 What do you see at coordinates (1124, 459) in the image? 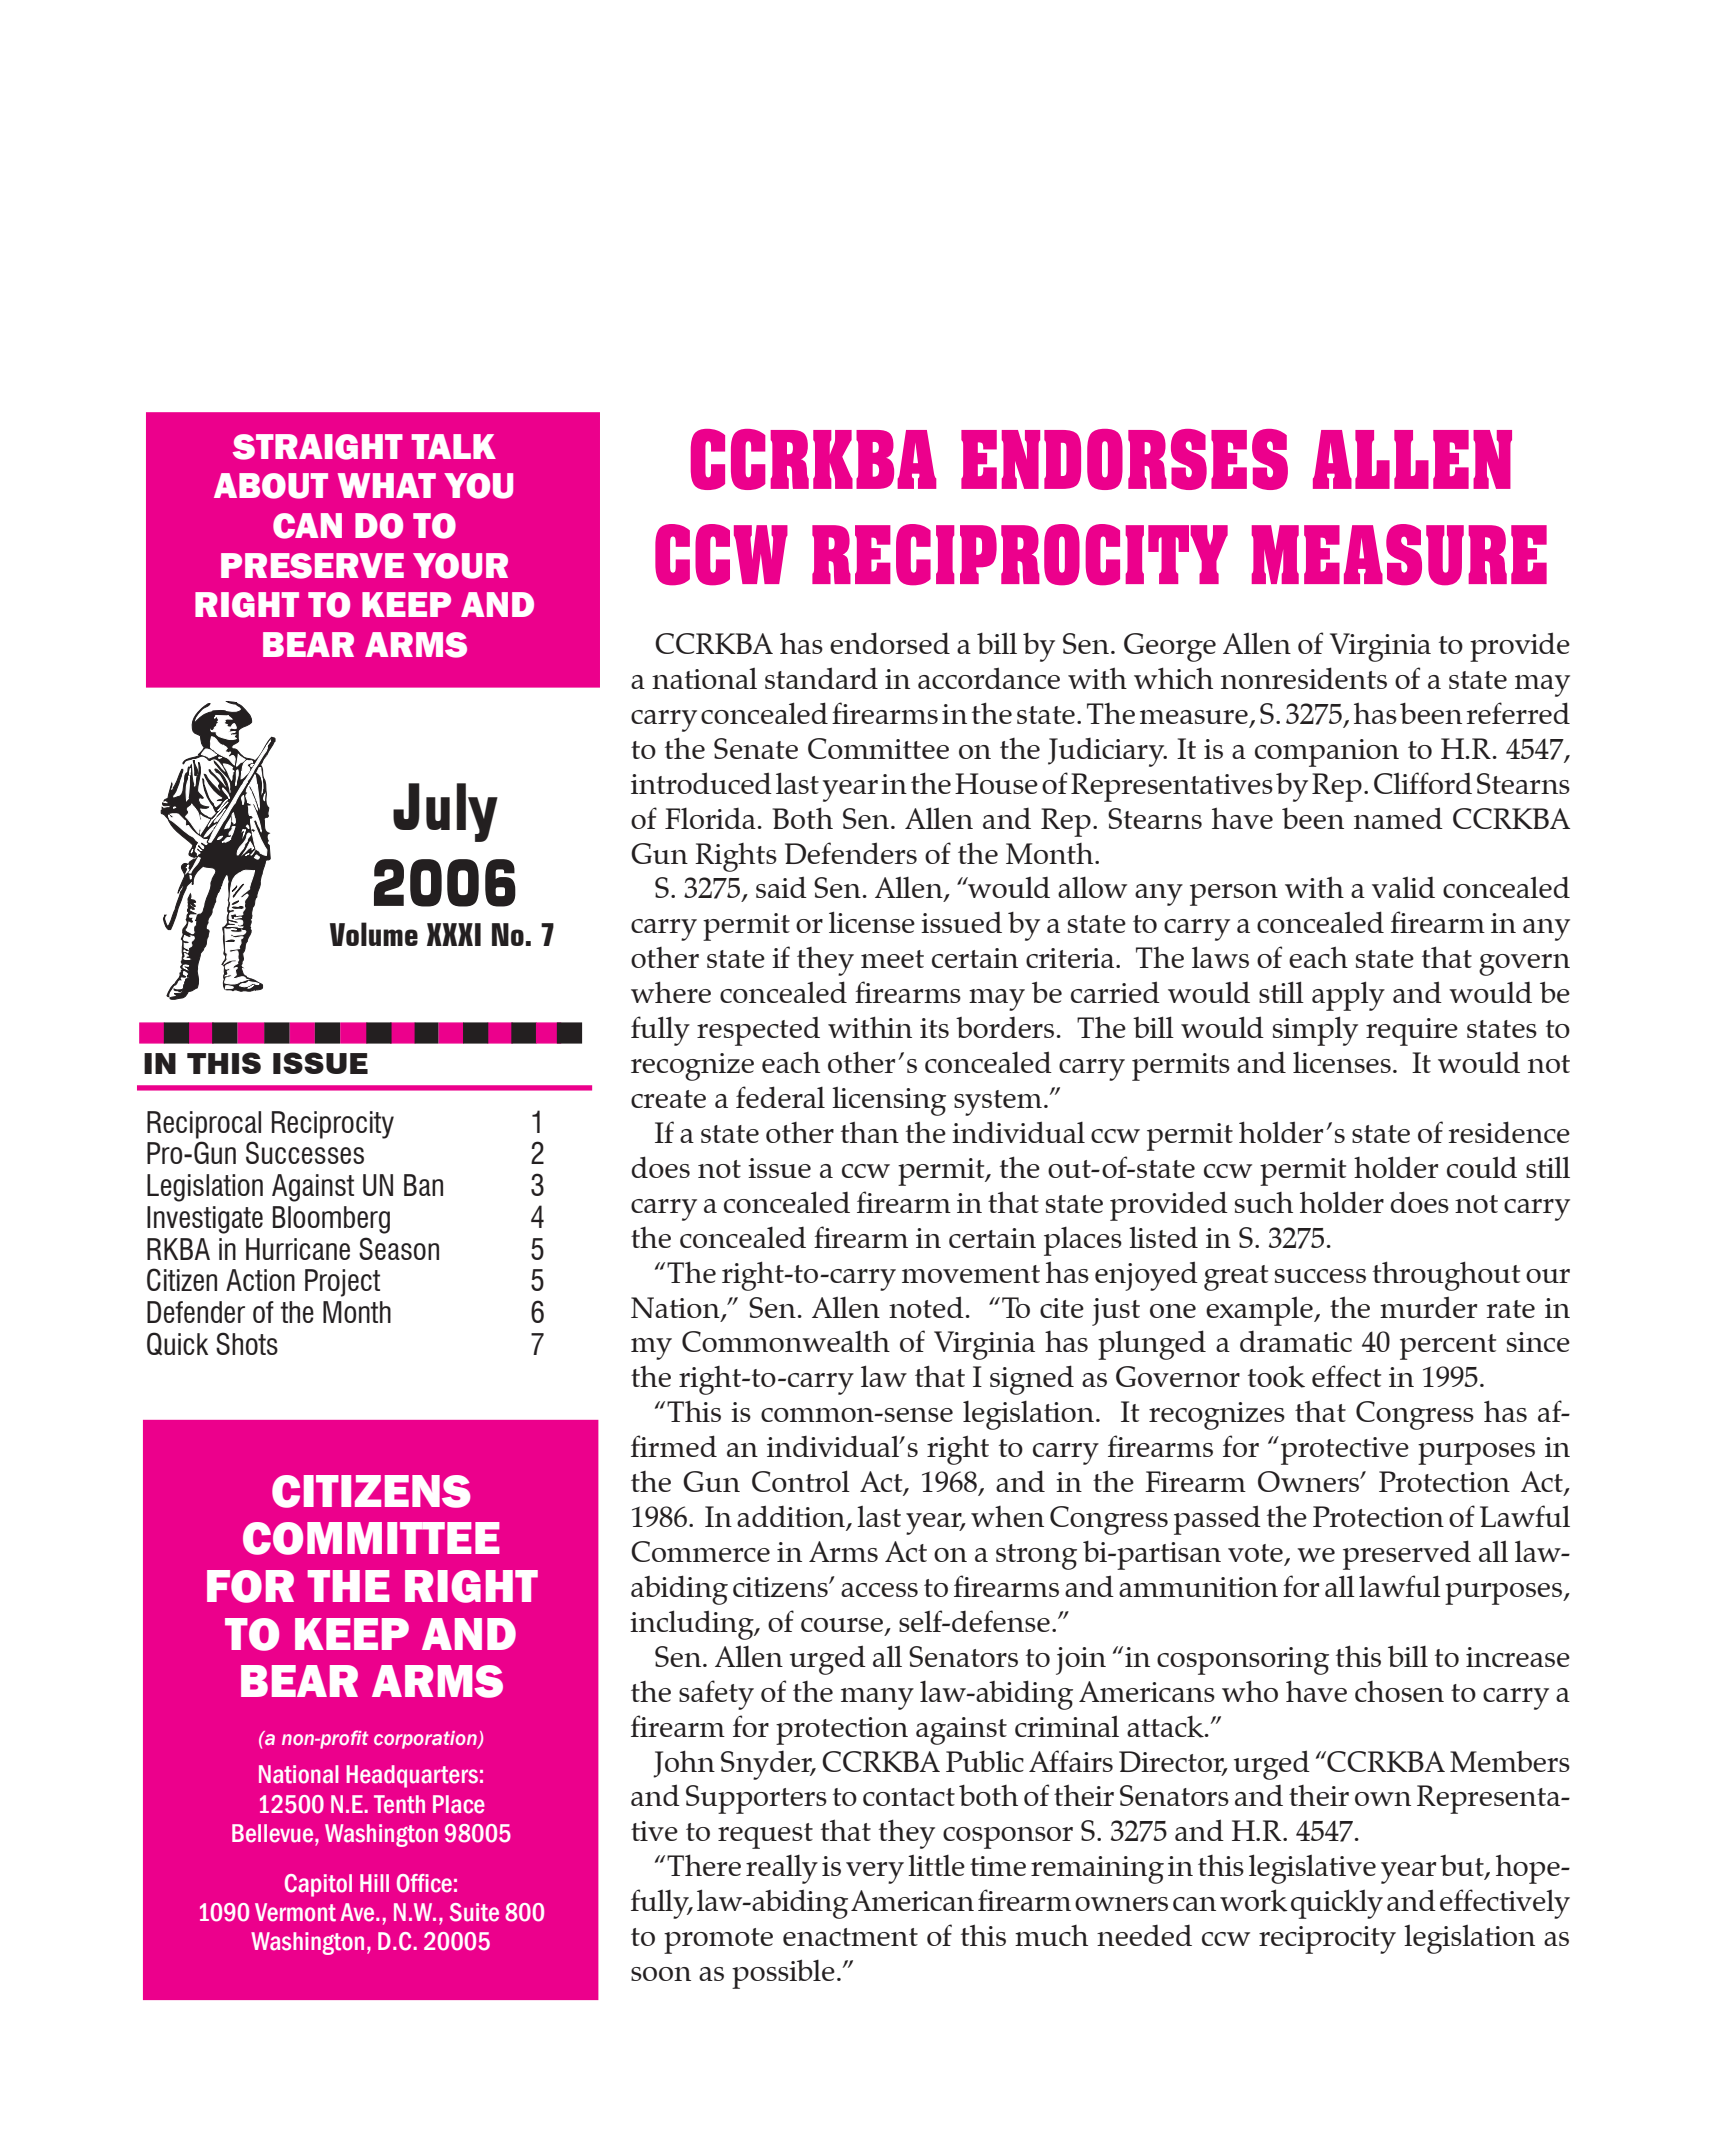
I see `ENDORSES` at bounding box center [1124, 459].
